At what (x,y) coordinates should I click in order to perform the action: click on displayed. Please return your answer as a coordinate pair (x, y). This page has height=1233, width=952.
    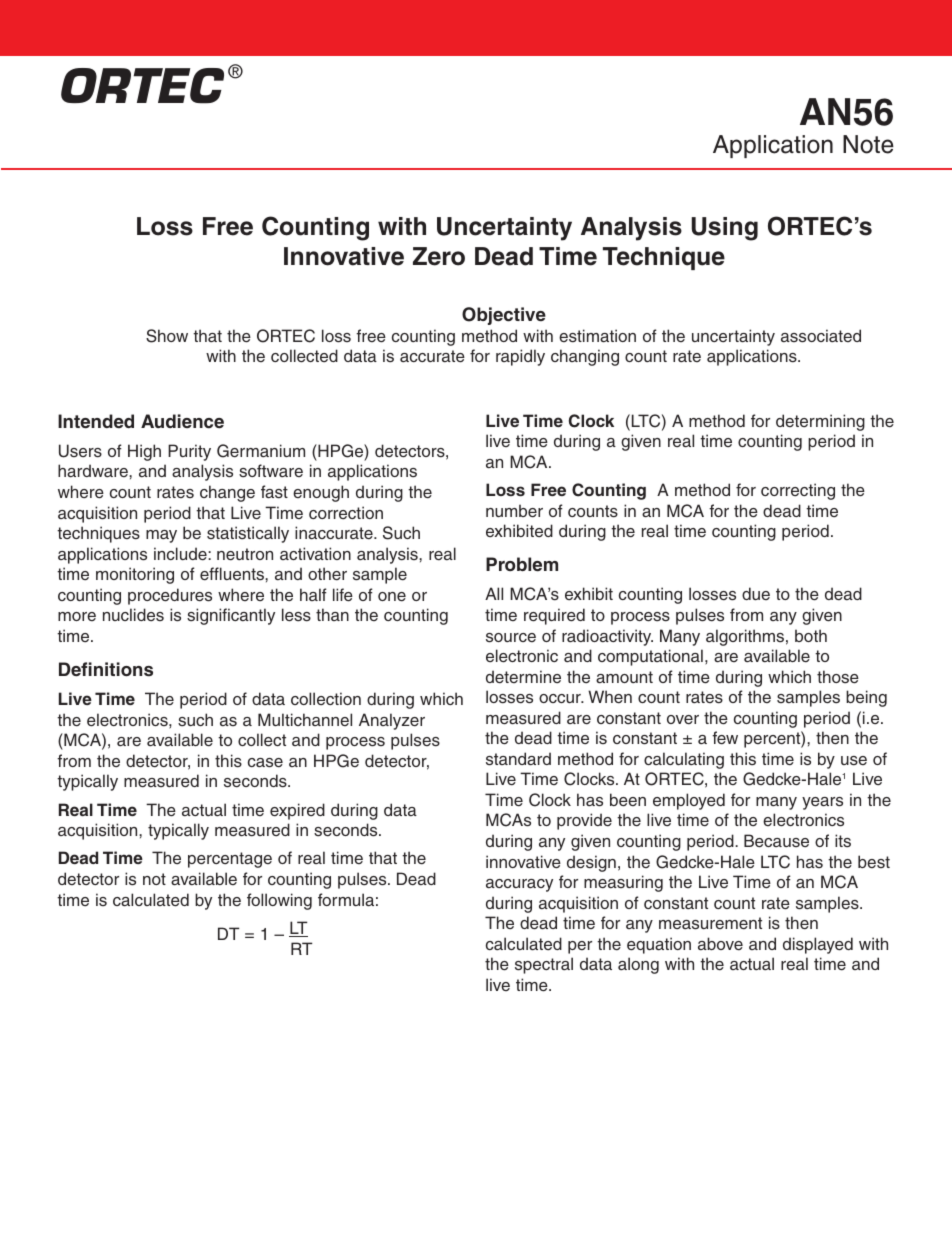
    Looking at the image, I should click on (818, 945).
